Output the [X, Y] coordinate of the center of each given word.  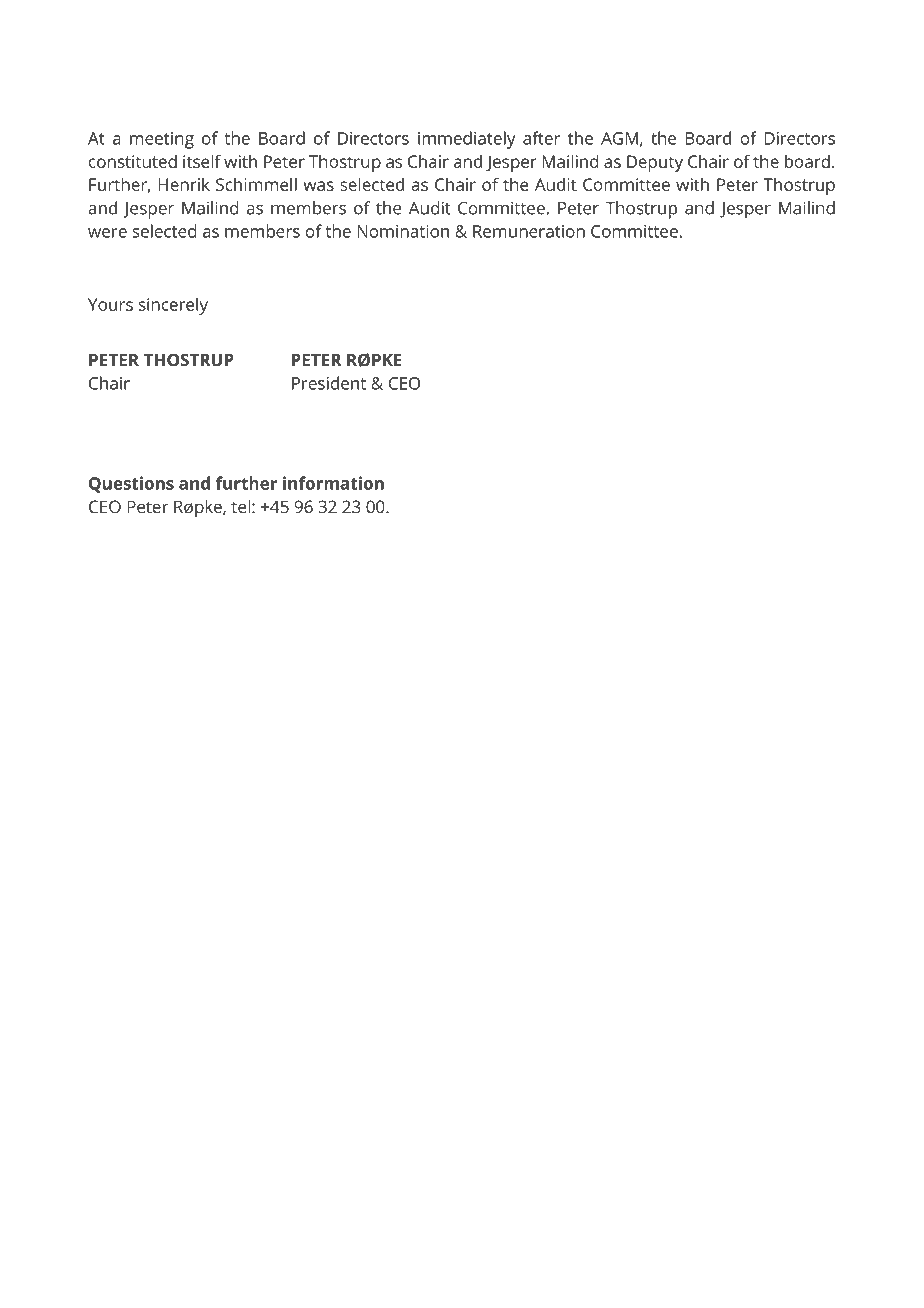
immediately [467, 140]
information [333, 483]
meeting [162, 140]
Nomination [403, 231]
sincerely [173, 306]
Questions [131, 484]
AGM [619, 138]
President [329, 383]
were [107, 233]
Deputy [655, 163]
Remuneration [529, 231]
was [318, 186]
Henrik [184, 184]
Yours [110, 304]
